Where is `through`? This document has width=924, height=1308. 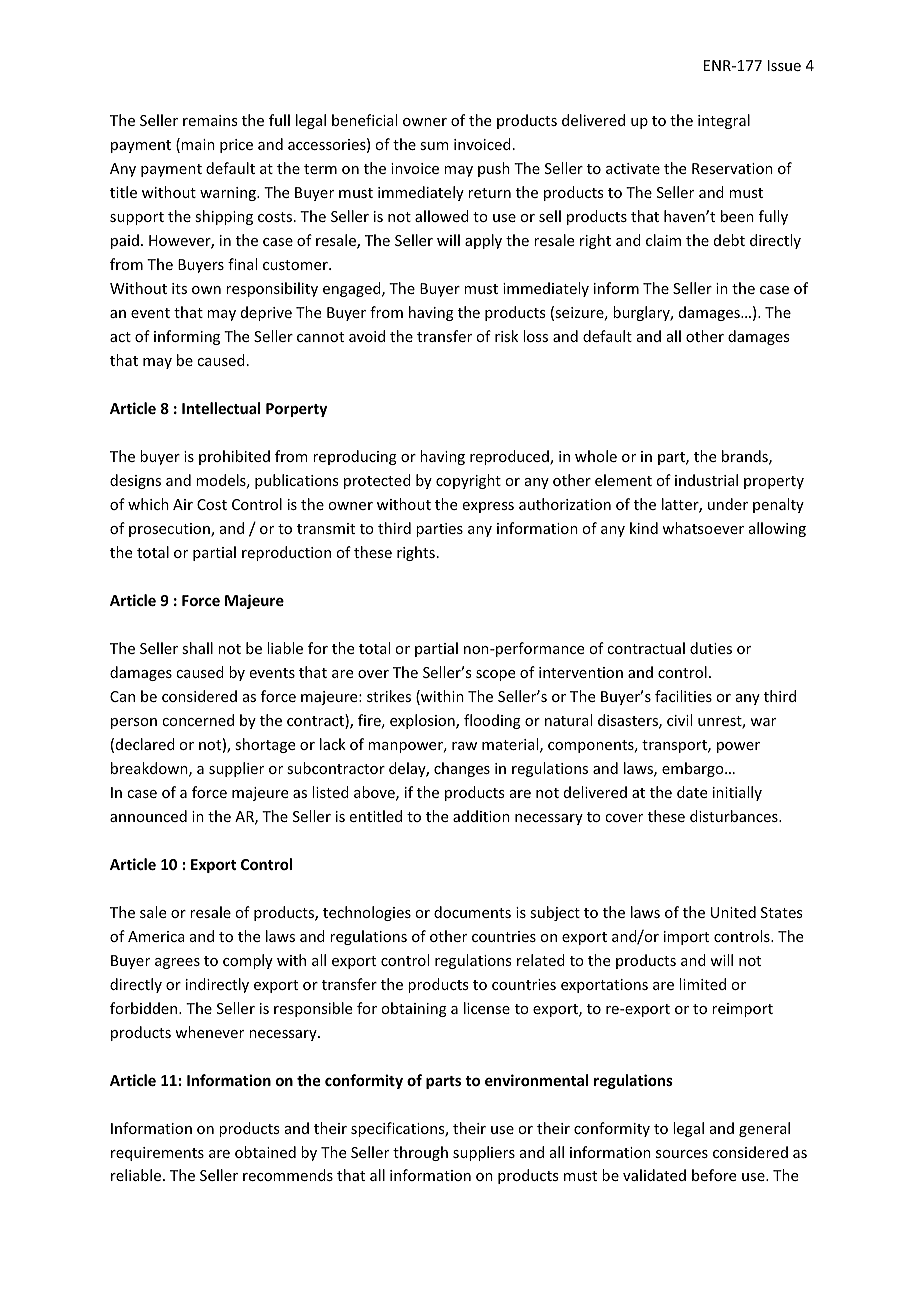 through is located at coordinates (420, 1153).
